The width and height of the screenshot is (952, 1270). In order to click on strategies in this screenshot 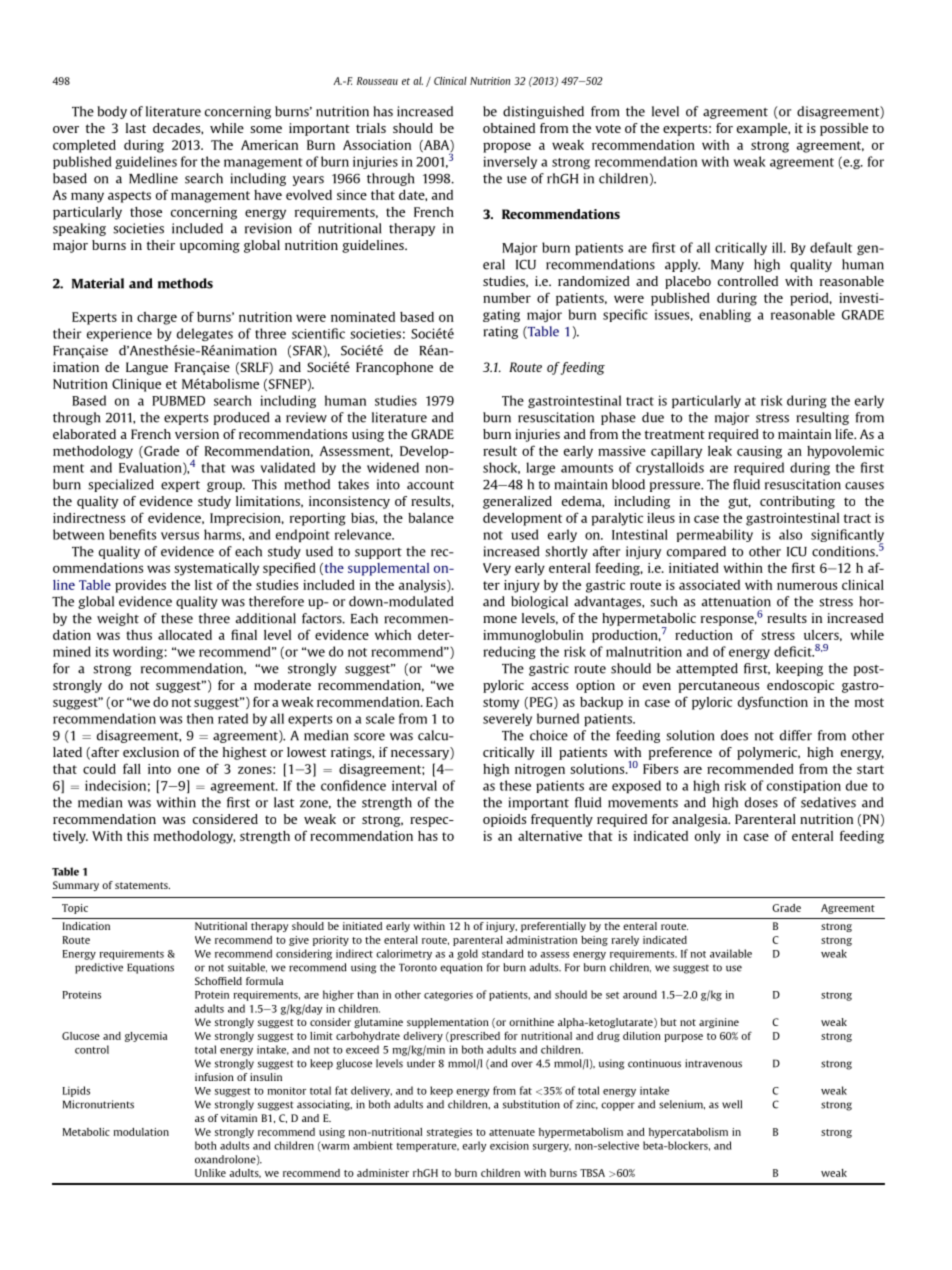, I will do `click(449, 1133)`.
